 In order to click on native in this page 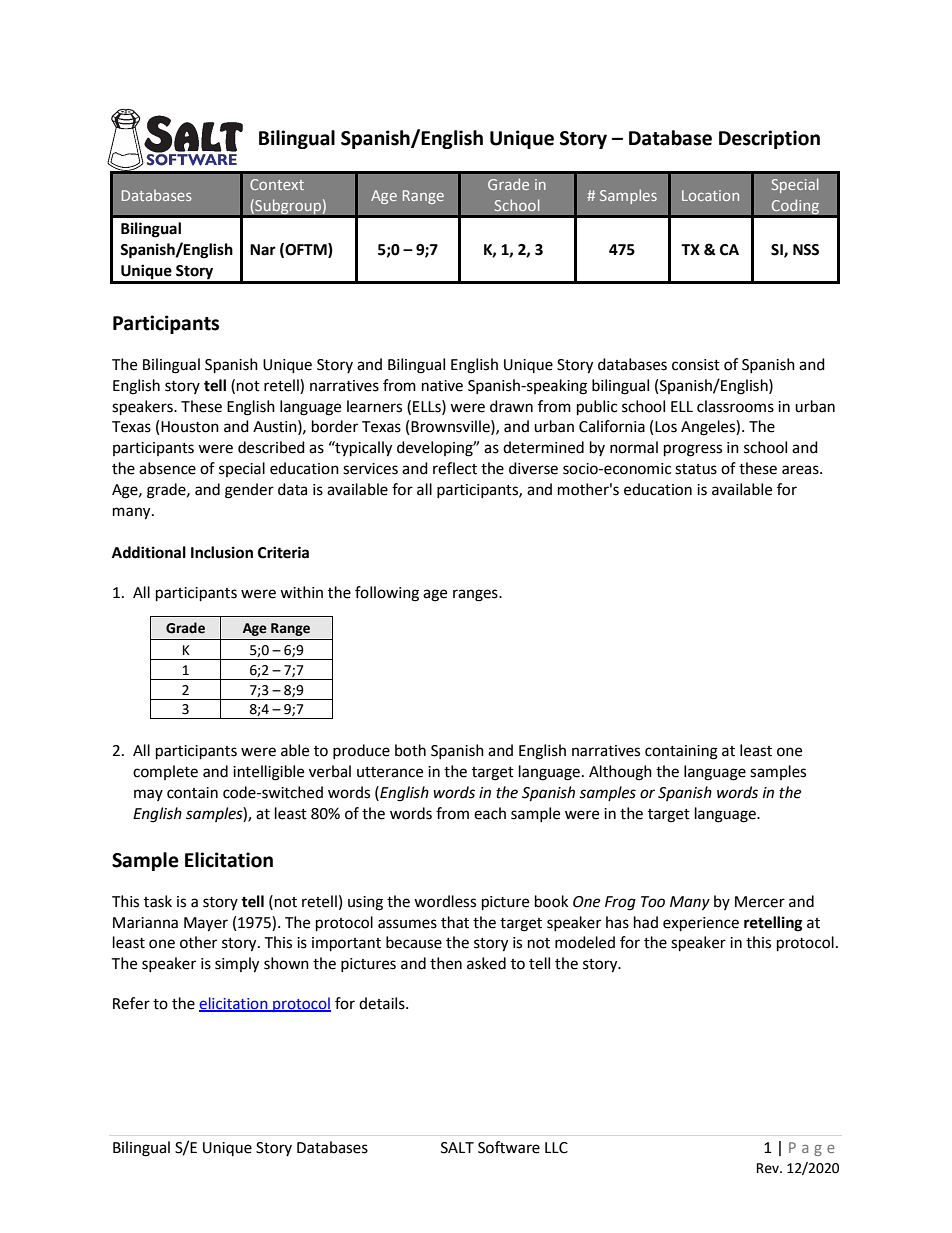, I will do `click(442, 386)`.
